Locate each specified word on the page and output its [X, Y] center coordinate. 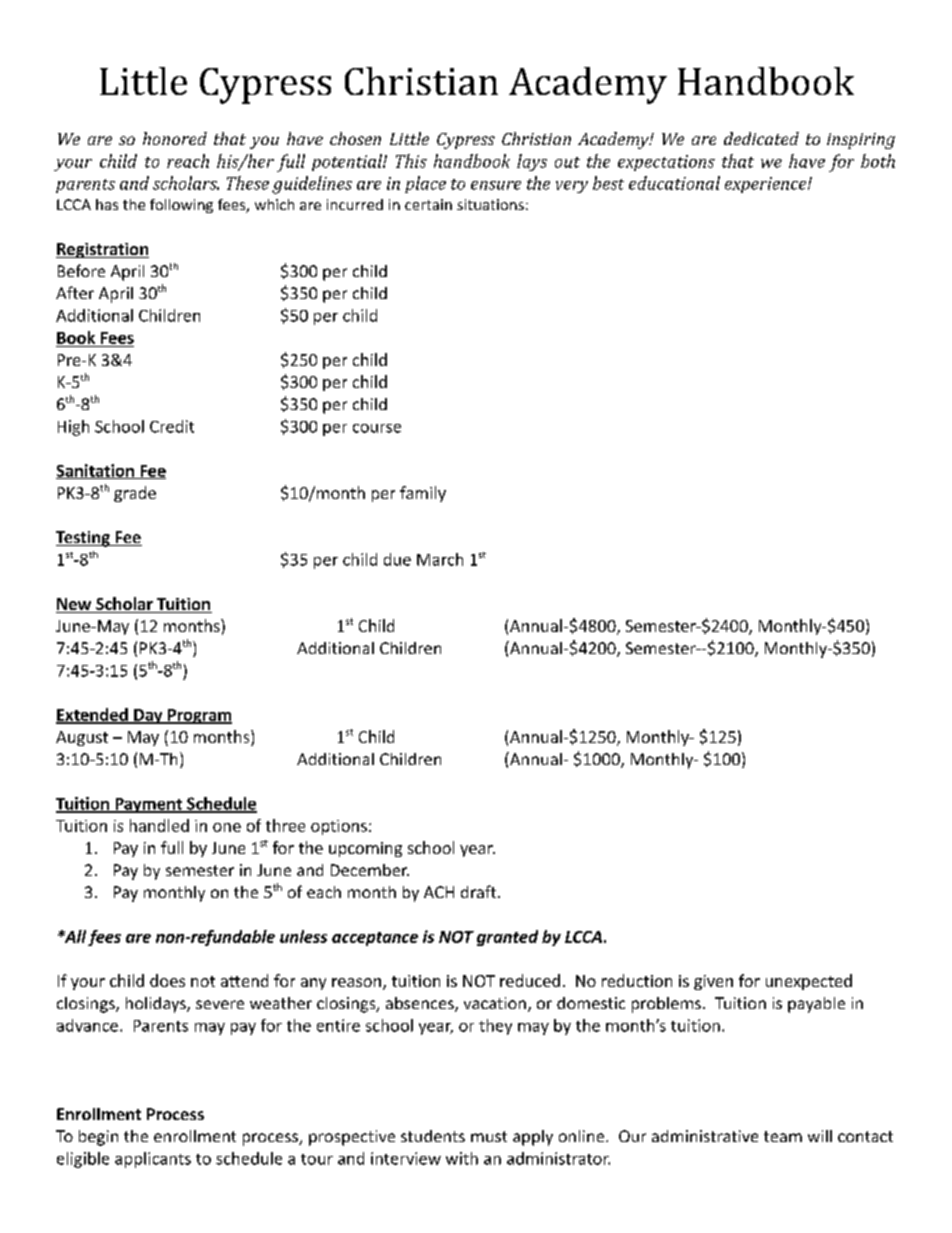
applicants [153, 1160]
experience [767, 185]
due [397, 559]
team [783, 1136]
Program [199, 716]
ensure [496, 185]
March [440, 559]
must [489, 1136]
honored [175, 138]
